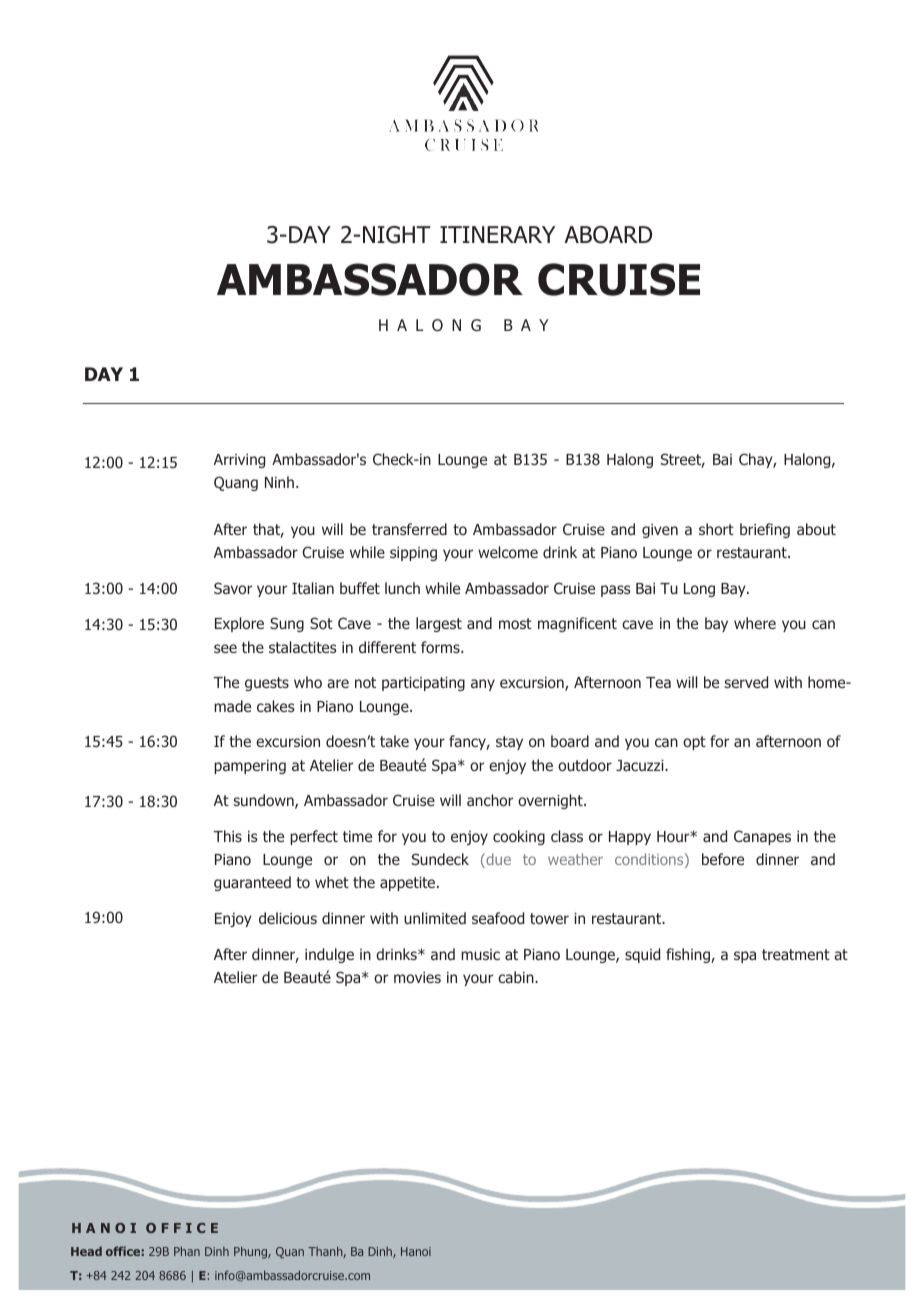 This image has height=1308, width=924. Describe the element at coordinates (239, 461) in the image. I see `Arriving` at that location.
